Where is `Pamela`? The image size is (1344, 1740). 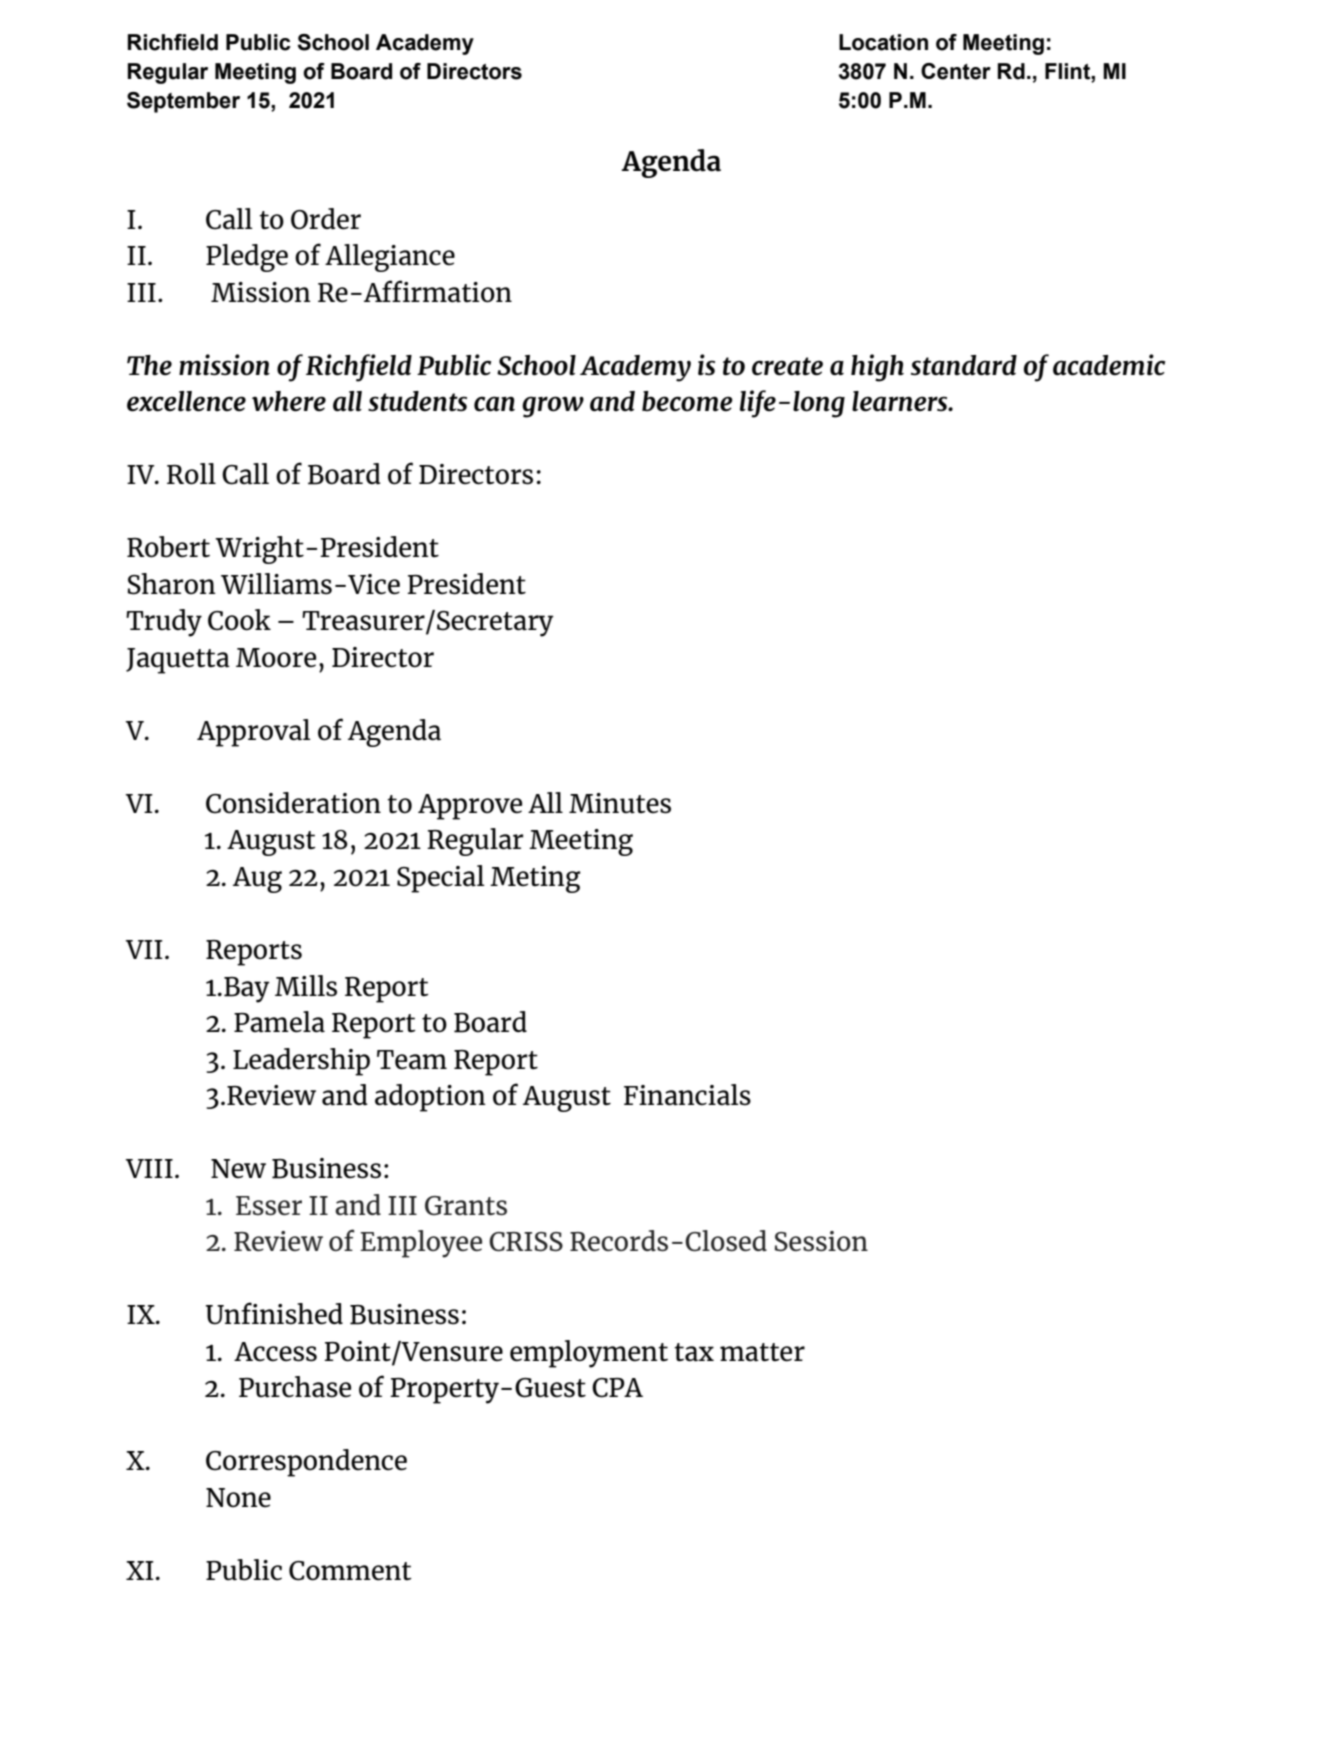 Pamela is located at coordinates (279, 1022).
